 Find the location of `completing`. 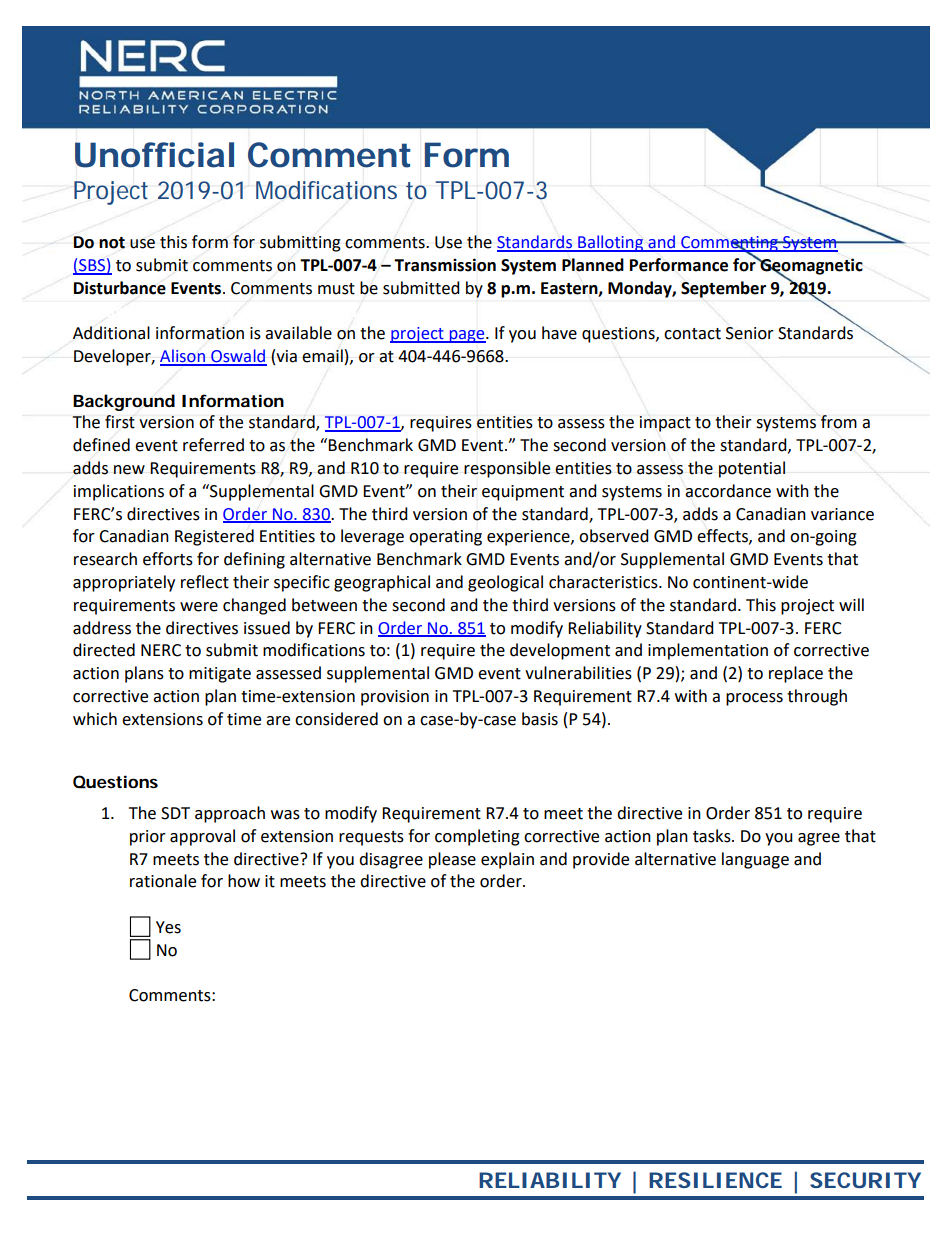

completing is located at coordinates (477, 837).
